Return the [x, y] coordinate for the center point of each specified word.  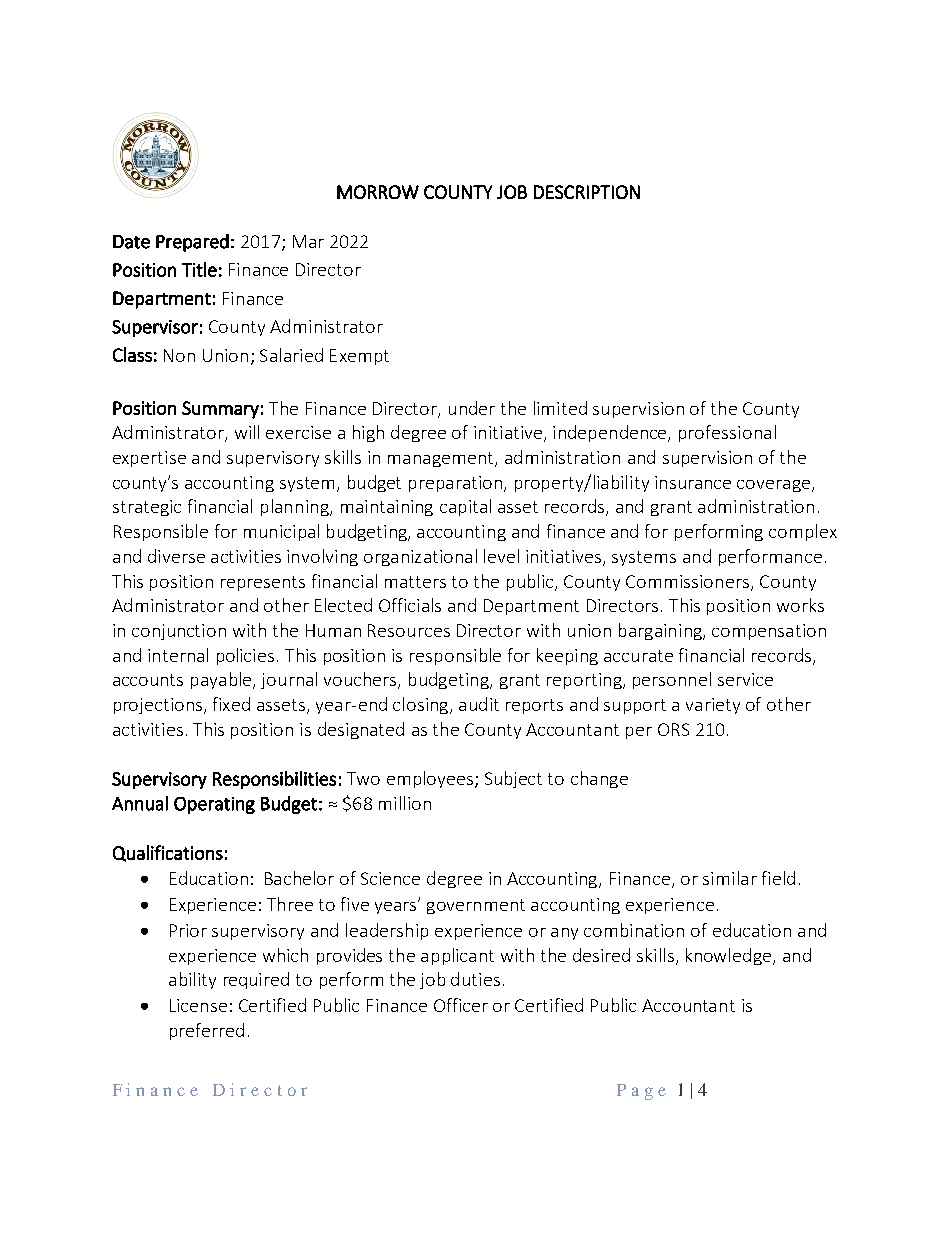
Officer [461, 1005]
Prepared [192, 243]
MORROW [378, 192]
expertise [149, 459]
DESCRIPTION [587, 192]
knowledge [730, 956]
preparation [457, 484]
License [198, 1005]
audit [479, 704]
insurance [693, 482]
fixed [231, 704]
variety [713, 706]
